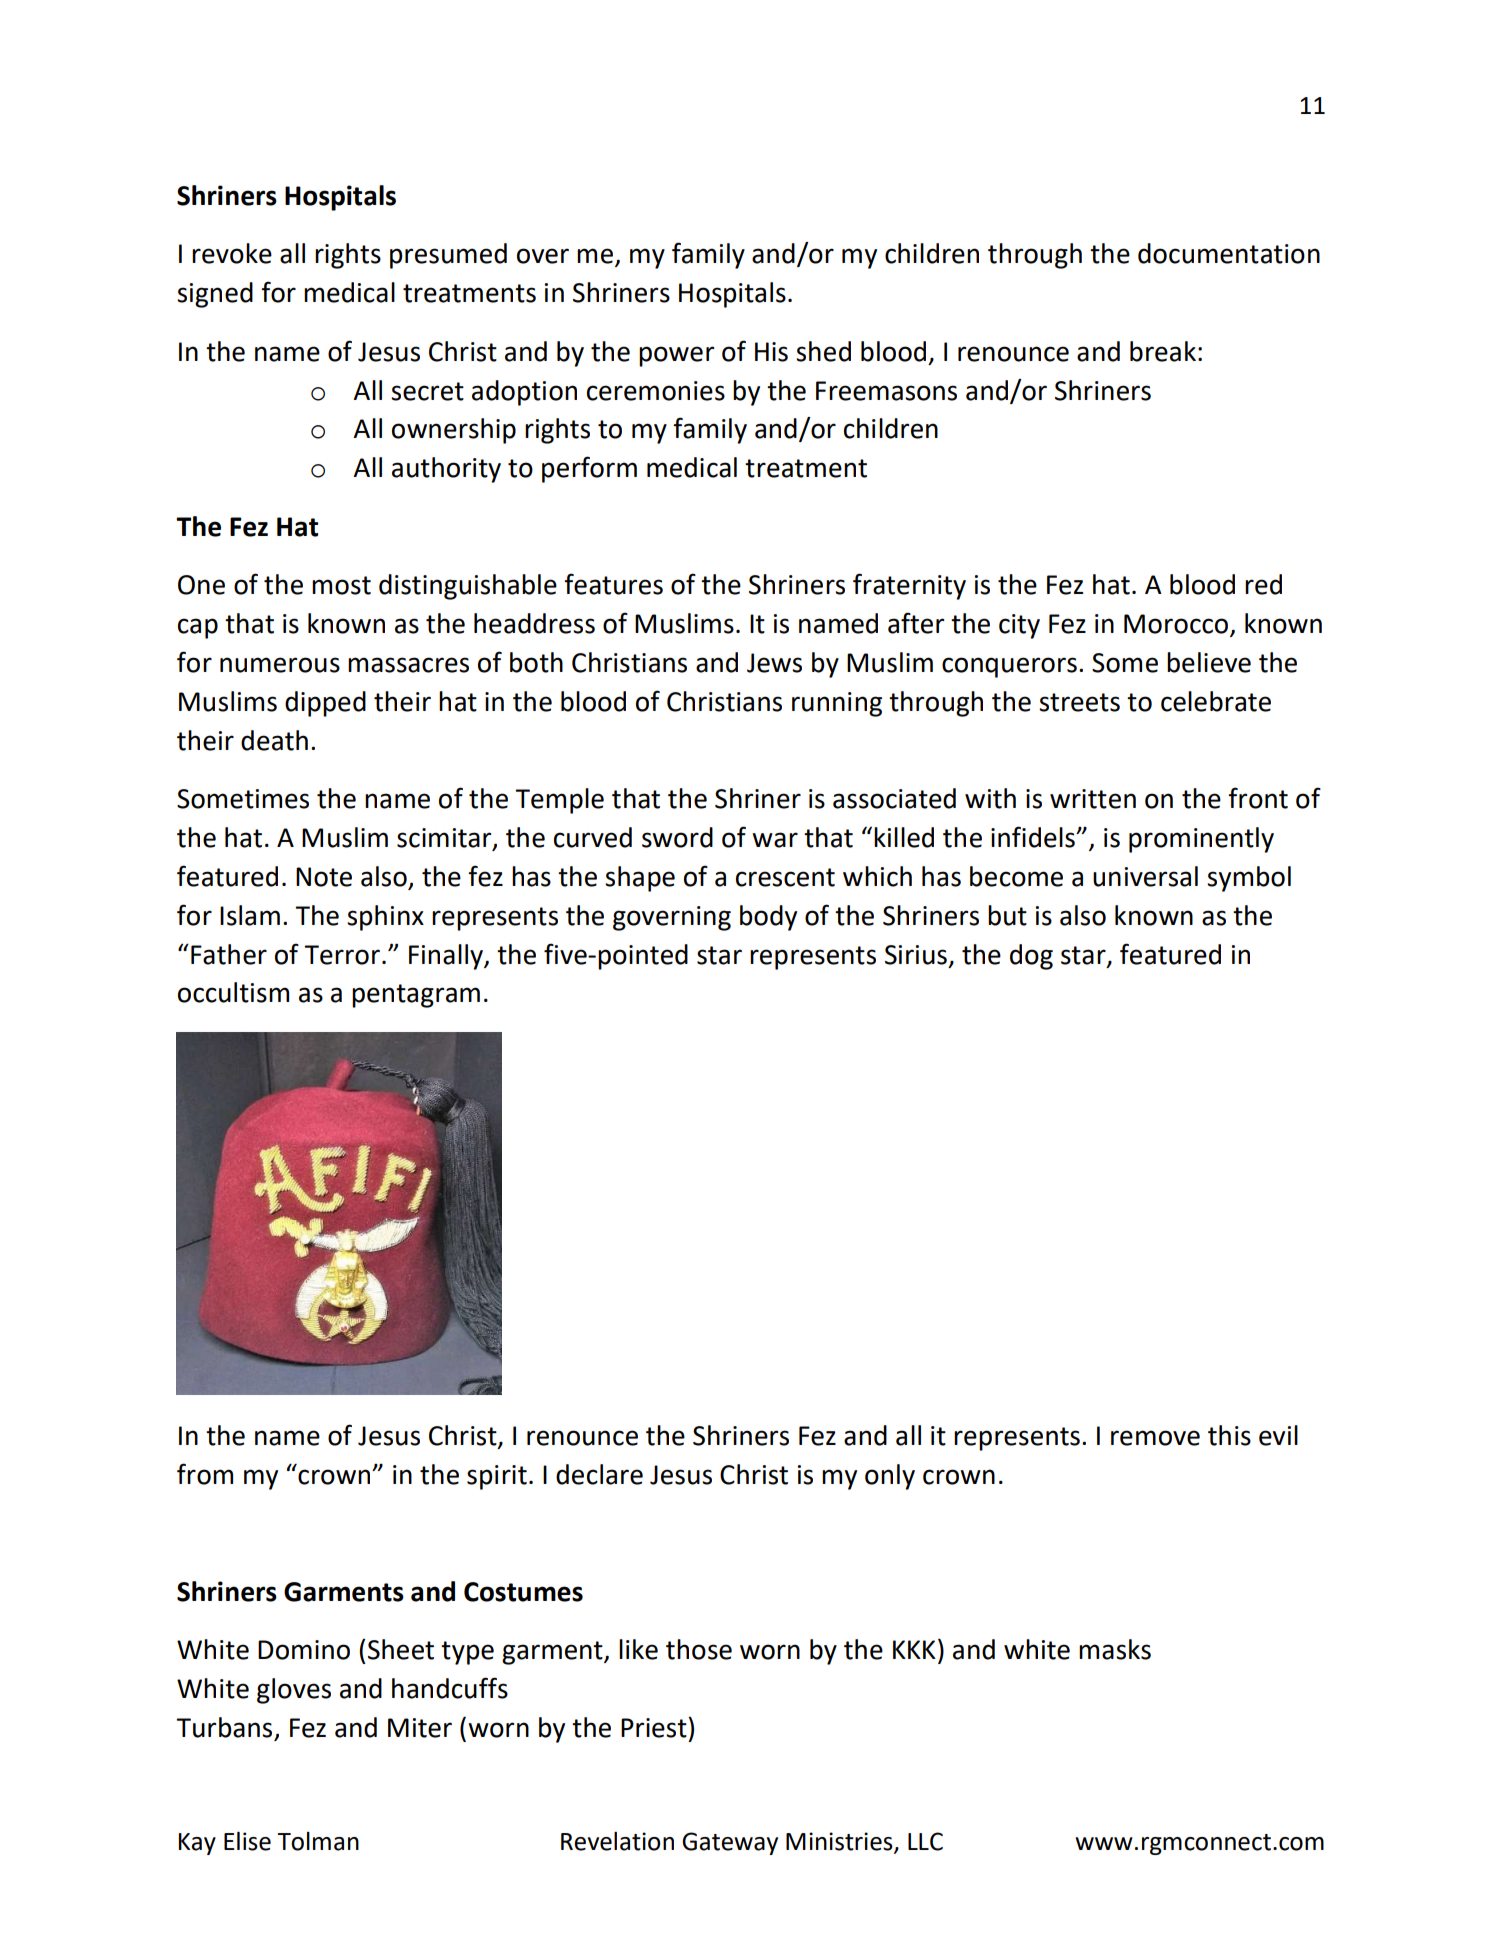 Image resolution: width=1503 pixels, height=1946 pixels. What do you see at coordinates (676, 356) in the screenshot?
I see `power` at bounding box center [676, 356].
